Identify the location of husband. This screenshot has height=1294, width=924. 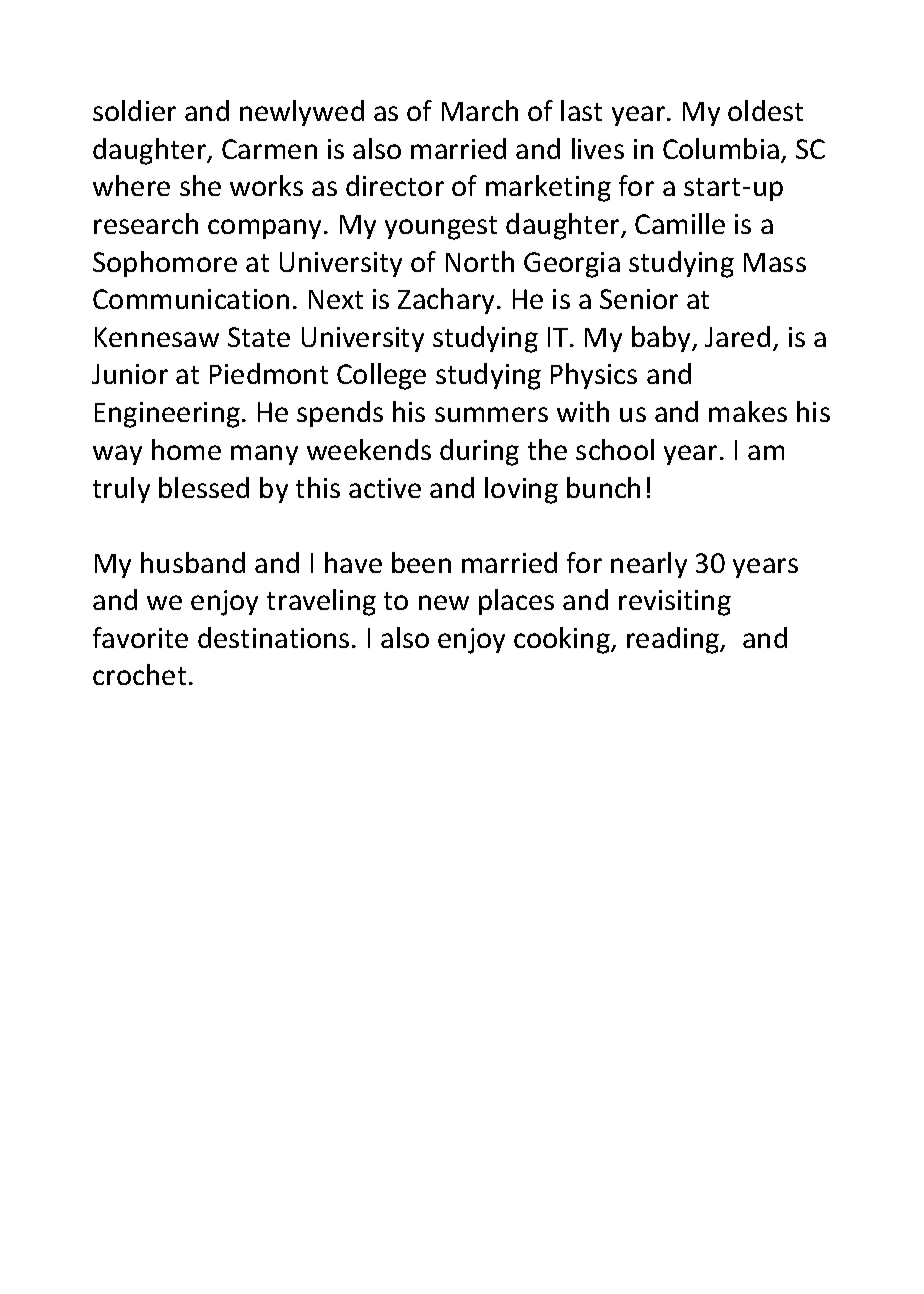
(193, 562).
